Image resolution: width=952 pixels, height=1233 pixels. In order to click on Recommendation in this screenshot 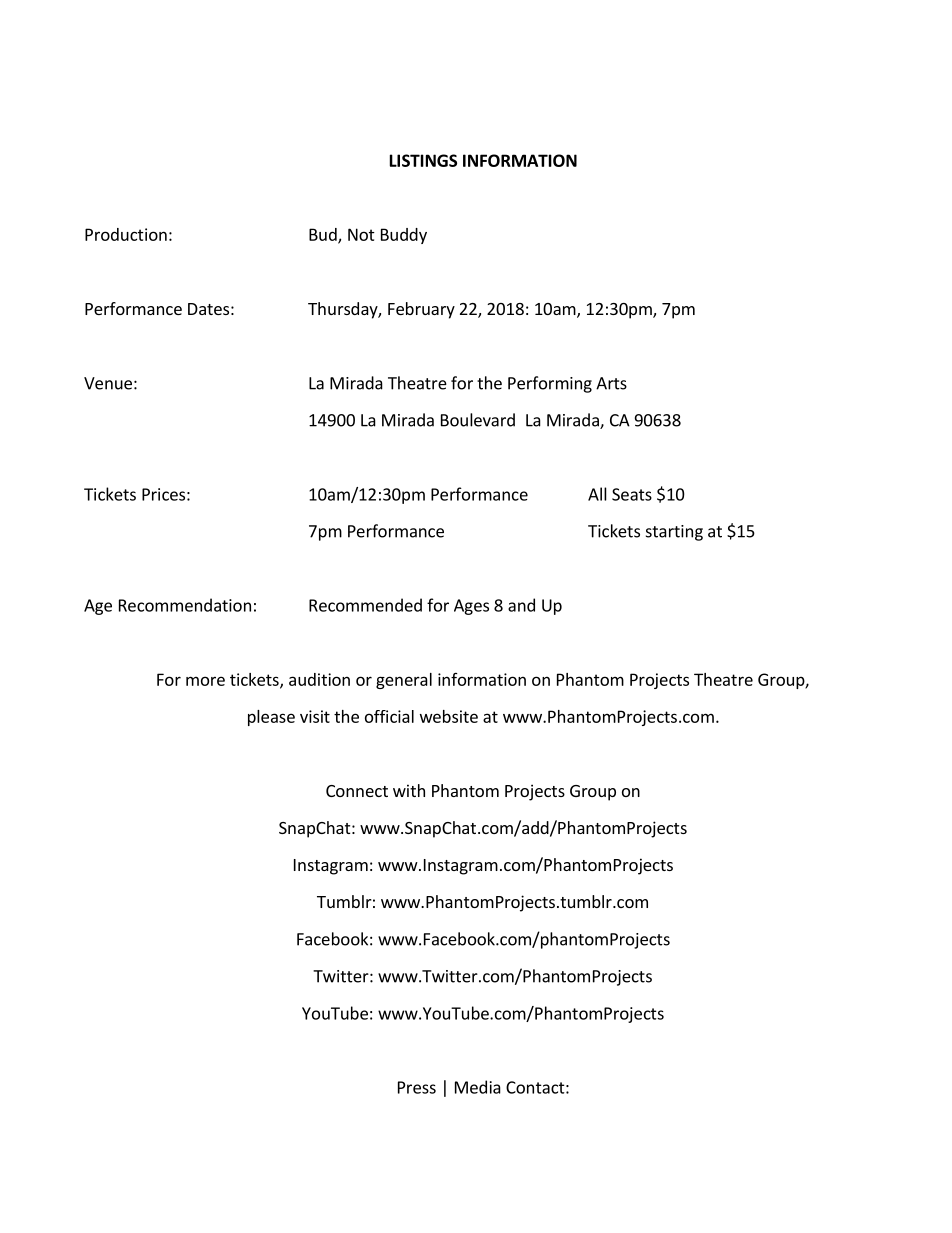, I will do `click(185, 605)`.
